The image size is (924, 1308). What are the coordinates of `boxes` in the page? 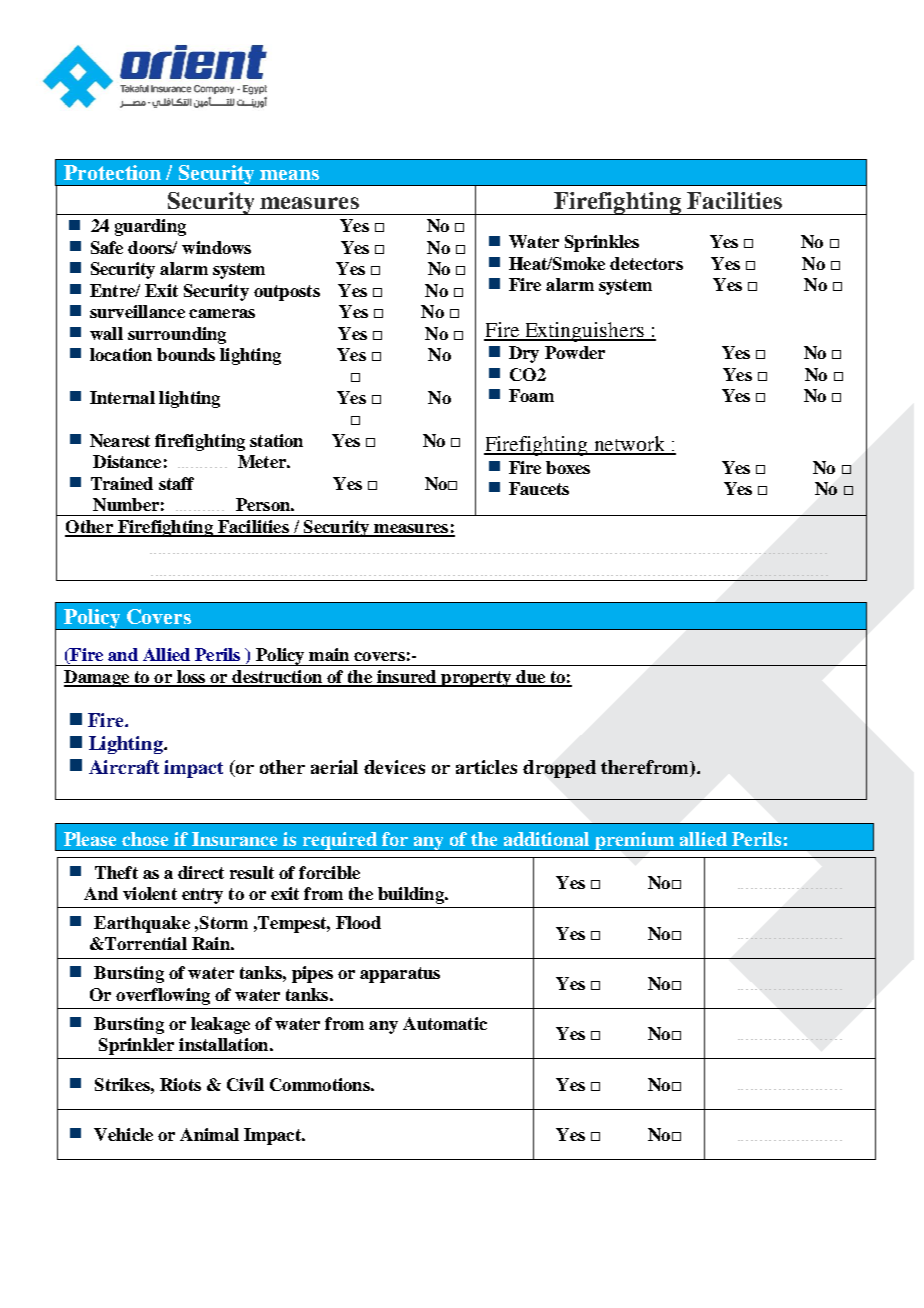 It's located at (568, 467).
